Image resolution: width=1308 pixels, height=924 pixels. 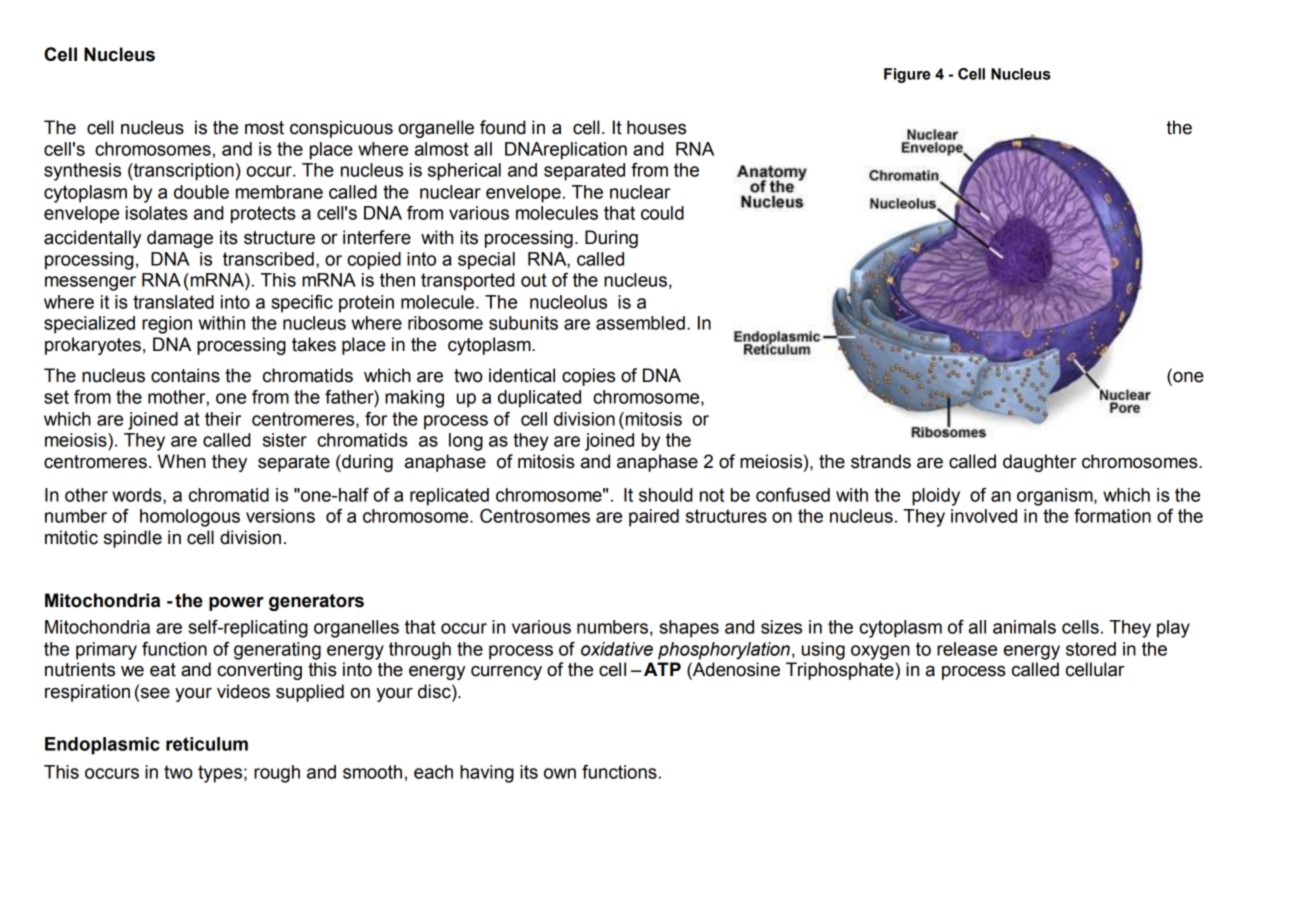 What do you see at coordinates (180, 239) in the image?
I see `damage` at bounding box center [180, 239].
